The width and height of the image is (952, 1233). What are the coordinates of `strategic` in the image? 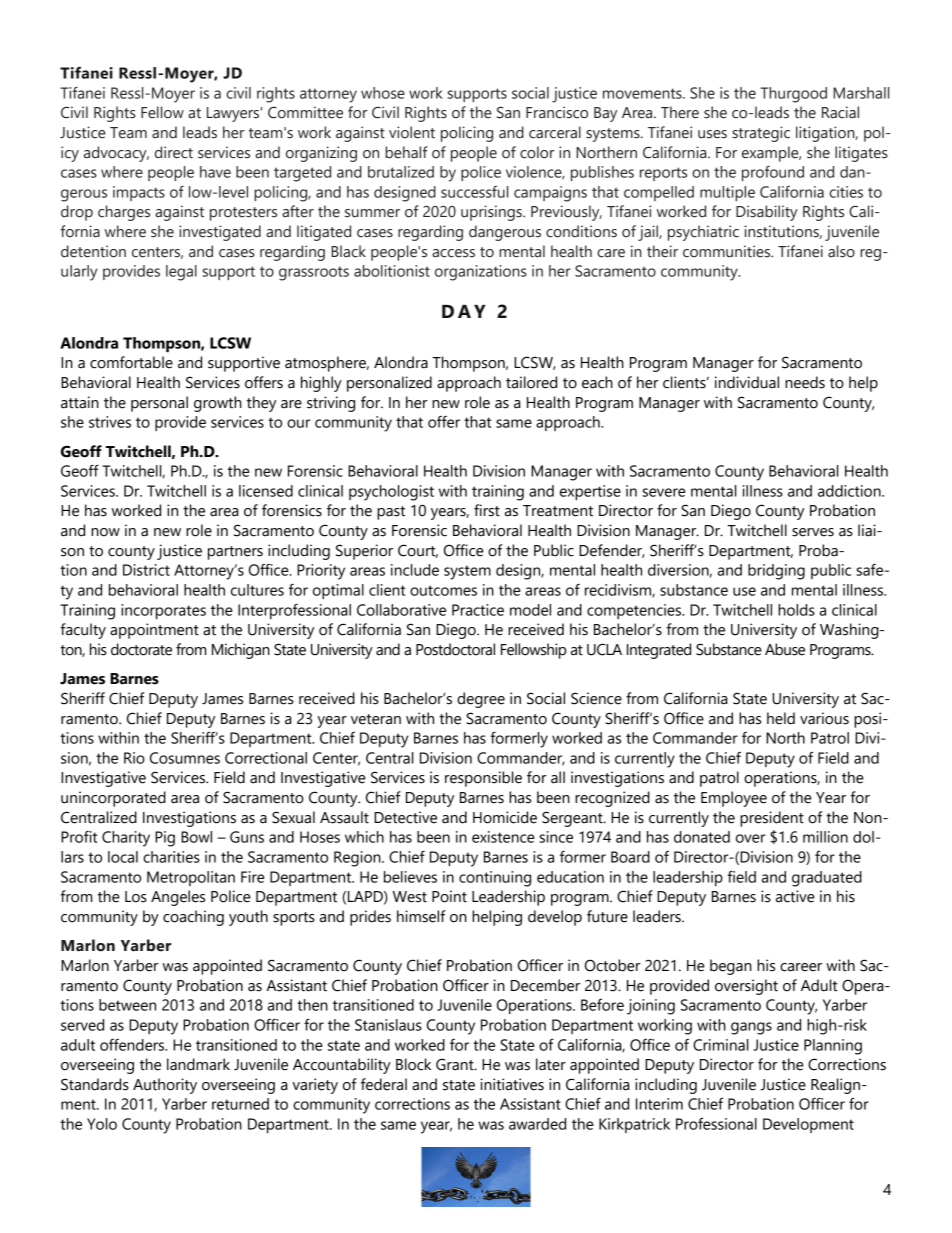 It's located at (761, 134).
